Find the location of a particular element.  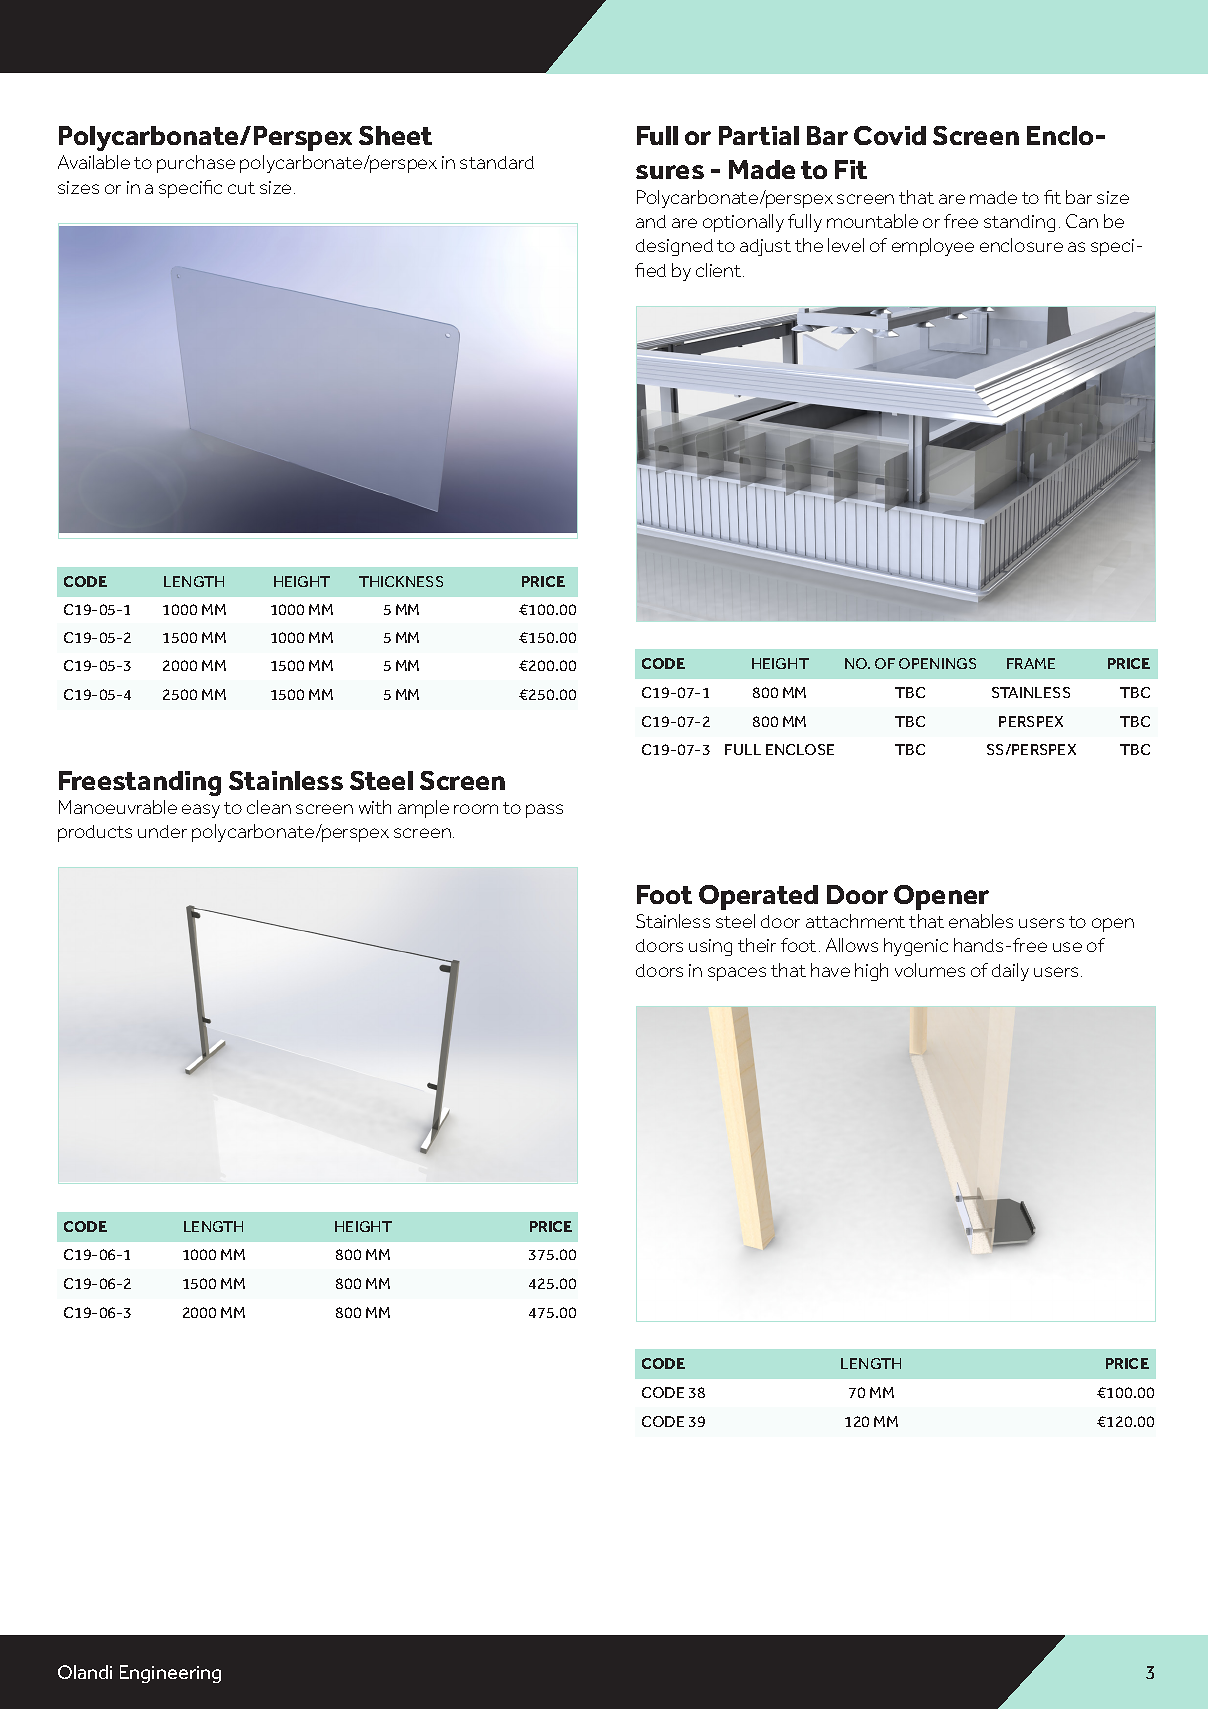

under is located at coordinates (162, 831).
